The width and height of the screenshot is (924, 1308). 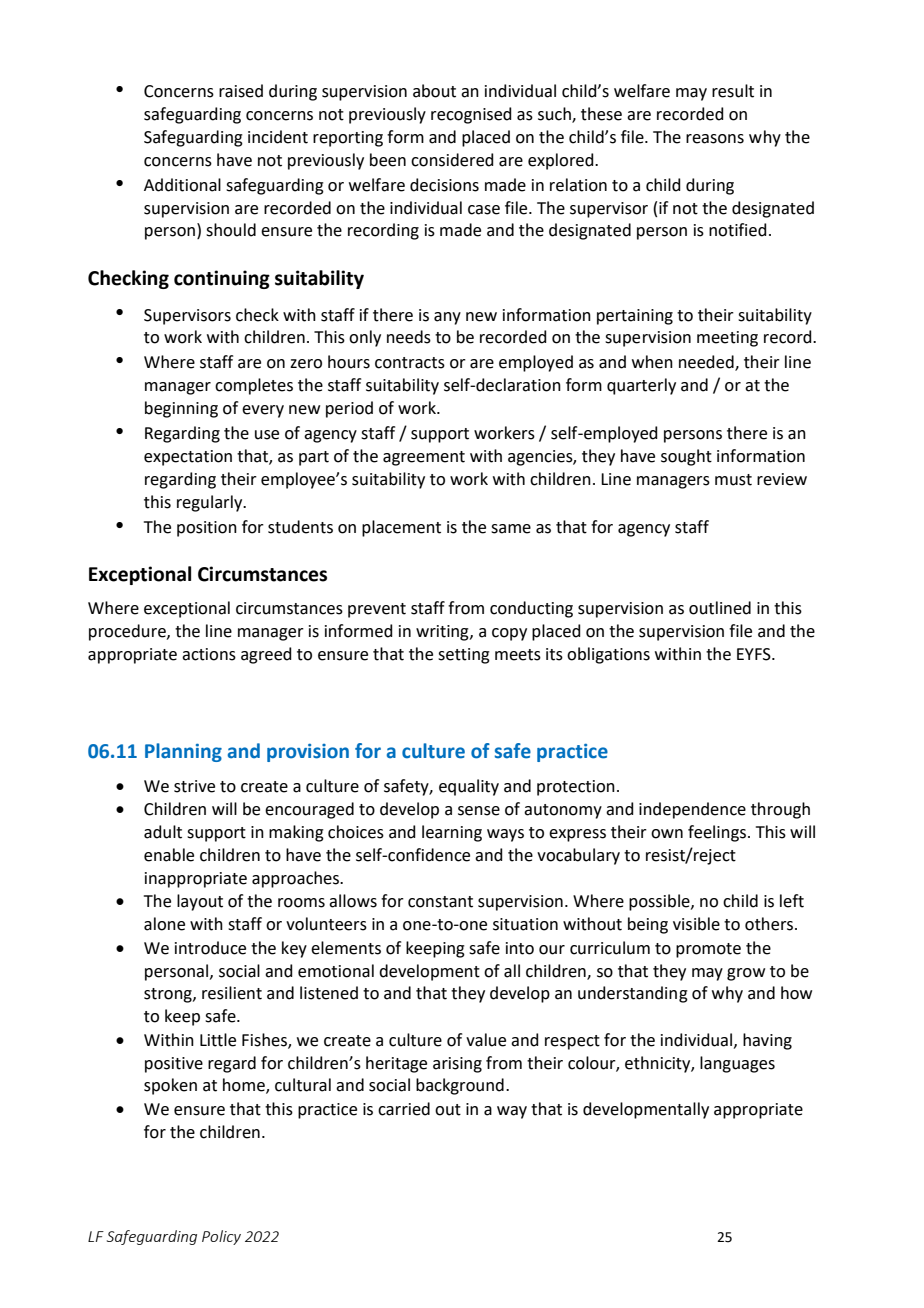 I want to click on enable, so click(x=169, y=855).
